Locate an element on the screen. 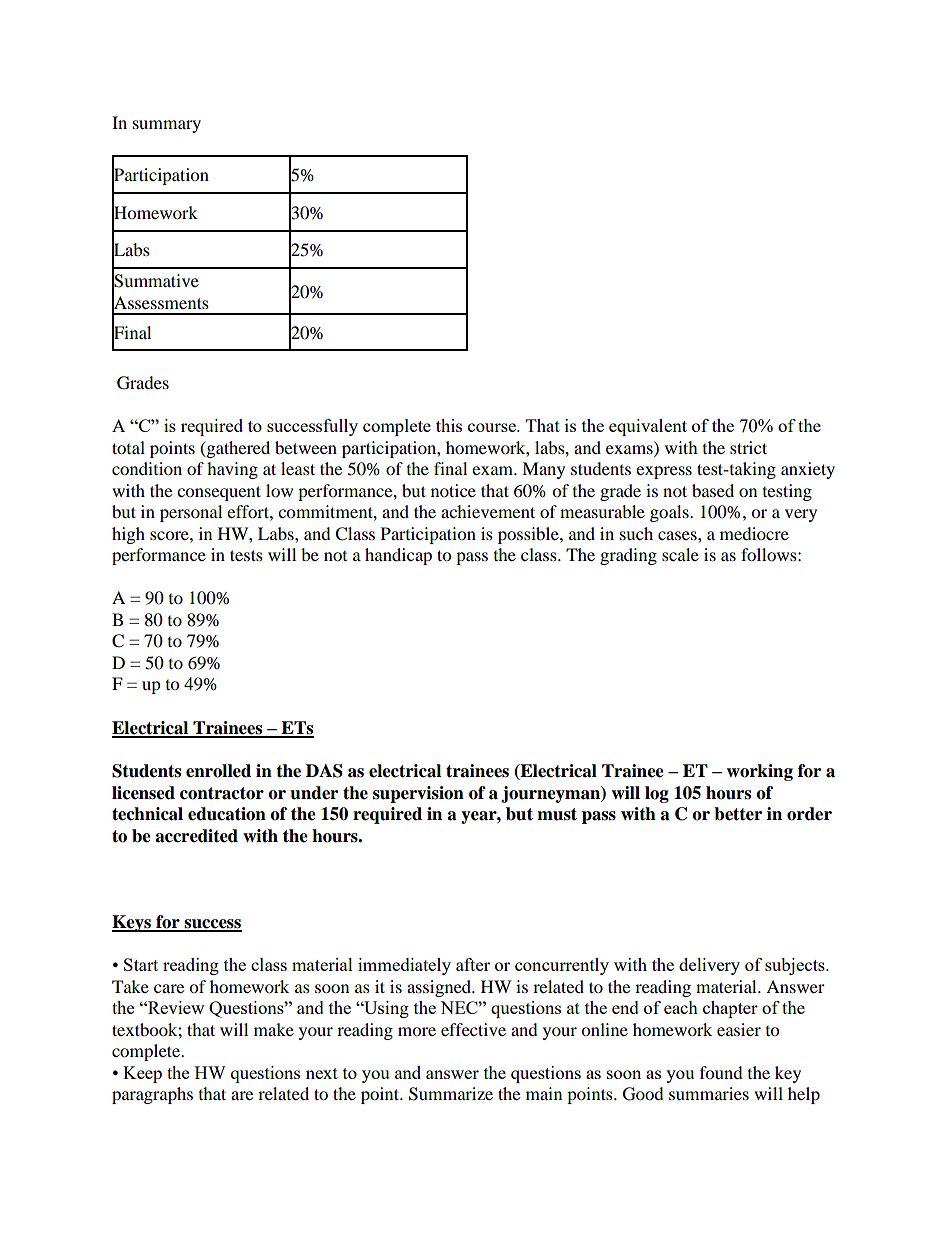 This screenshot has height=1233, width=952. handicap is located at coordinates (398, 556).
